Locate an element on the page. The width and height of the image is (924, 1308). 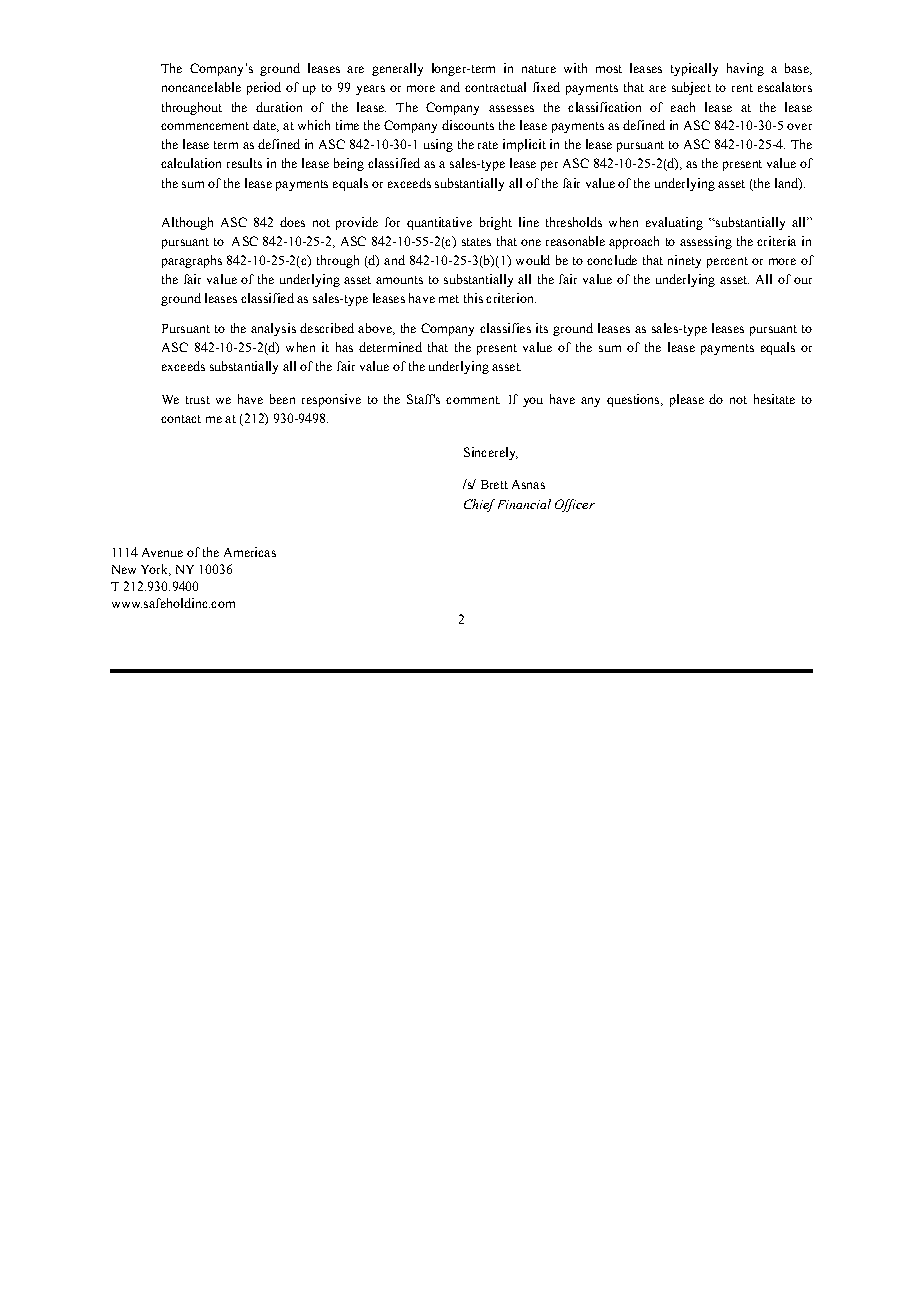
Avenue is located at coordinates (162, 552).
